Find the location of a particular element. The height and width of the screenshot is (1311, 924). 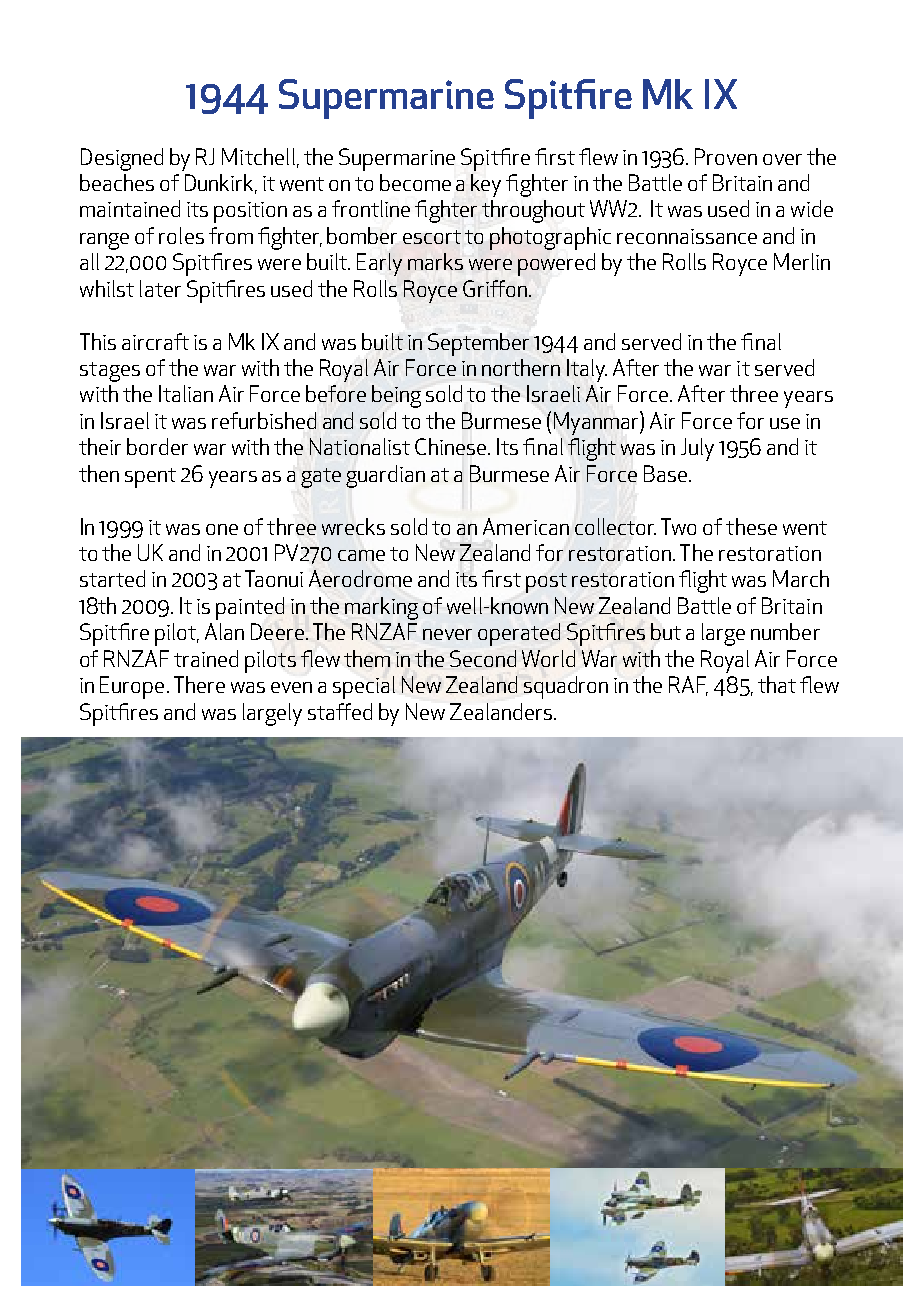

beaches is located at coordinates (117, 182).
